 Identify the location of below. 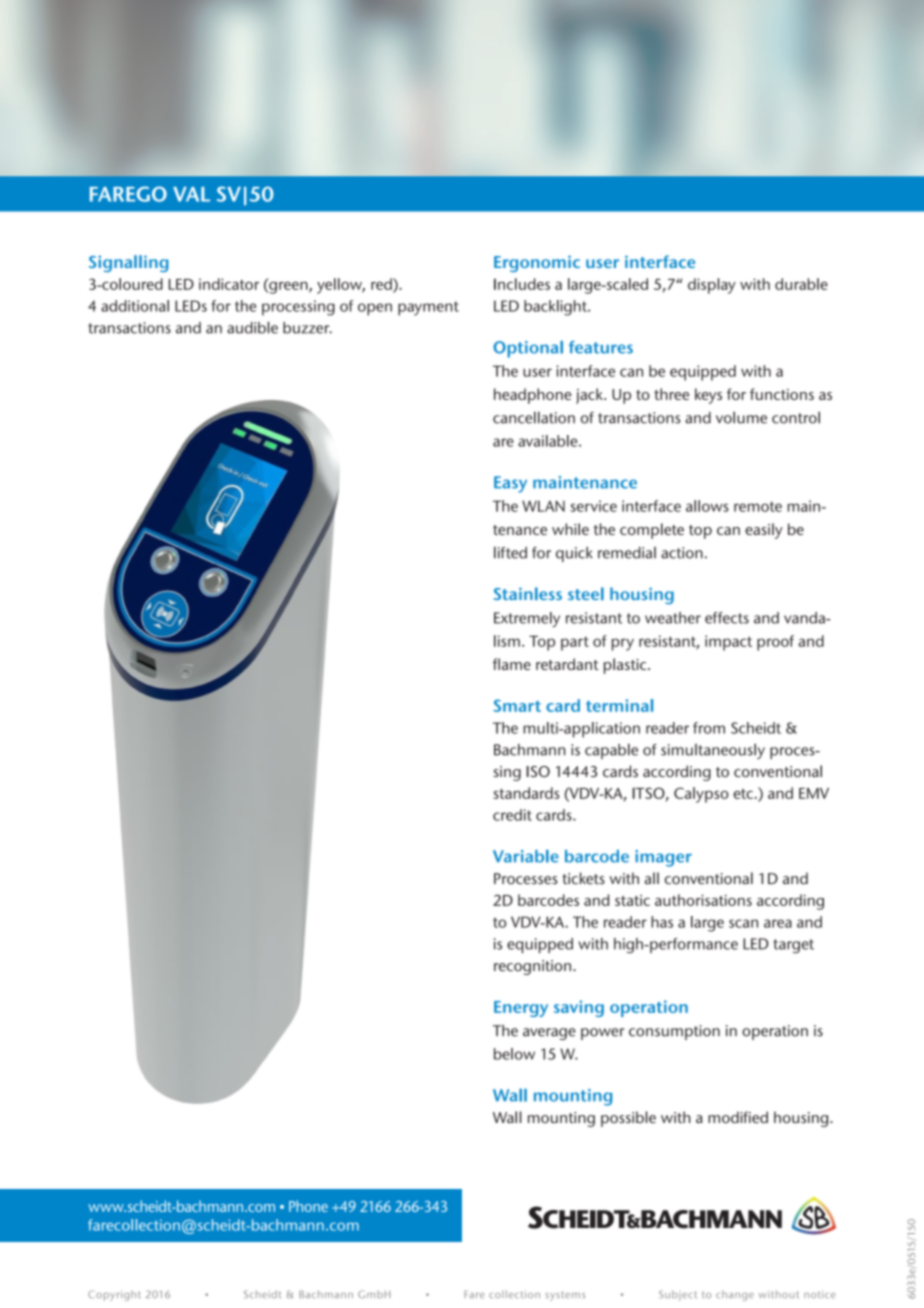
(514, 1054).
